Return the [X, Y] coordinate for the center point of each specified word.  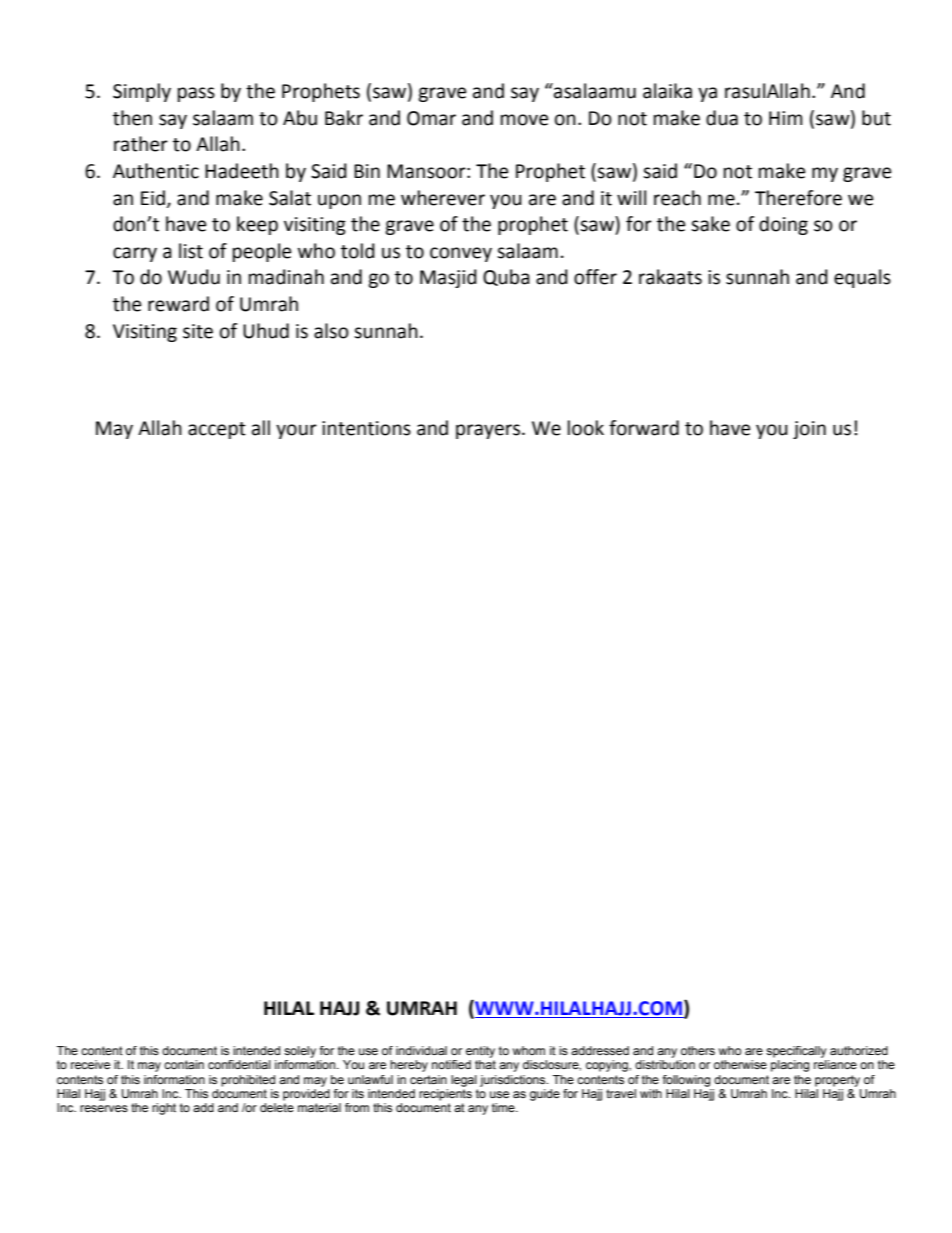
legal [464, 1081]
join [809, 430]
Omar [431, 118]
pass [196, 94]
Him [786, 118]
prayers [489, 431]
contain [184, 1064]
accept [217, 430]
